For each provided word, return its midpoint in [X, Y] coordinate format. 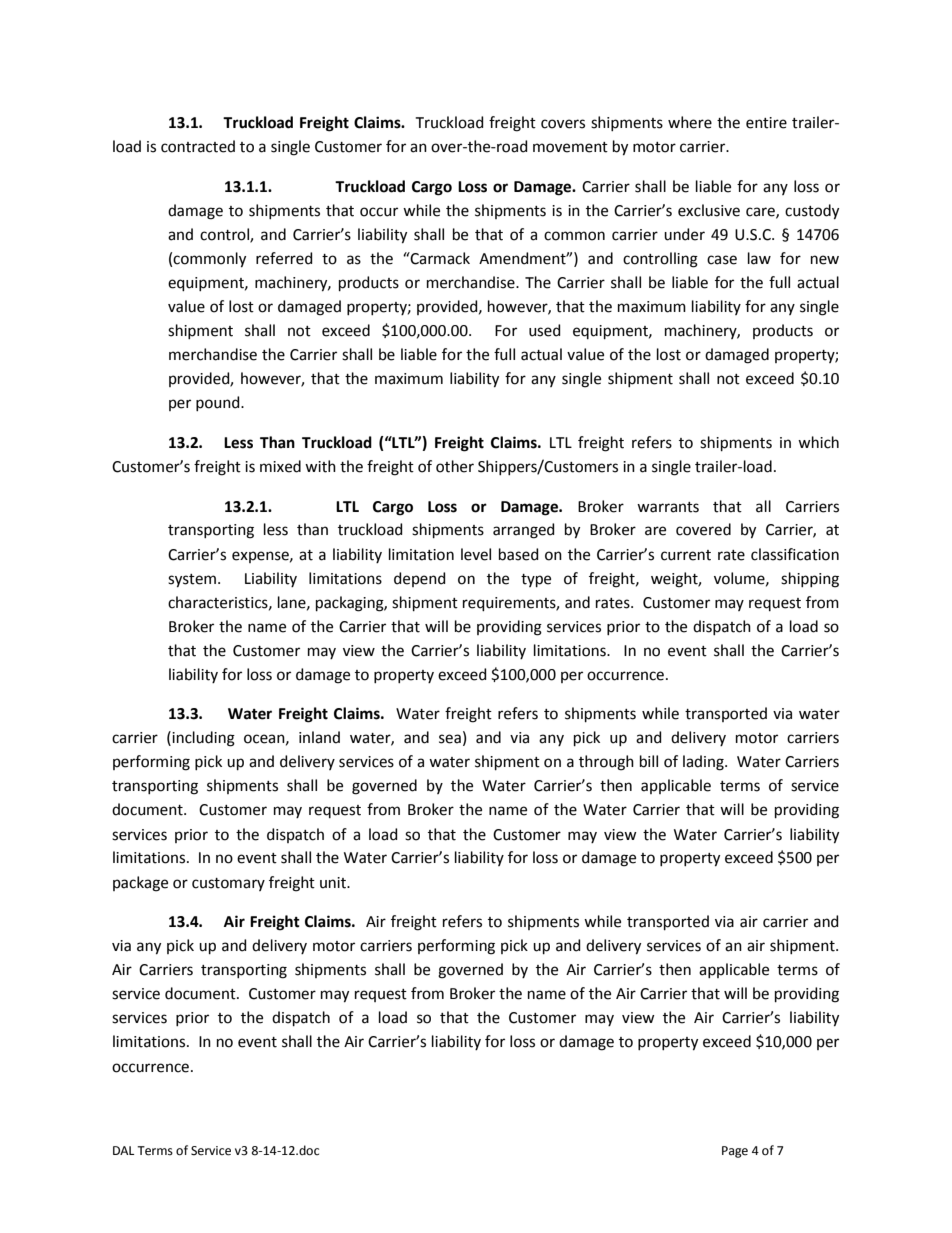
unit [334, 883]
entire [766, 123]
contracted [198, 146]
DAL [123, 1150]
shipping [810, 580]
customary [228, 884]
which [818, 442]
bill [649, 761]
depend [420, 579]
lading [704, 763]
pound [219, 403]
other [455, 466]
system [192, 581]
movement [570, 147]
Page [735, 1152]
